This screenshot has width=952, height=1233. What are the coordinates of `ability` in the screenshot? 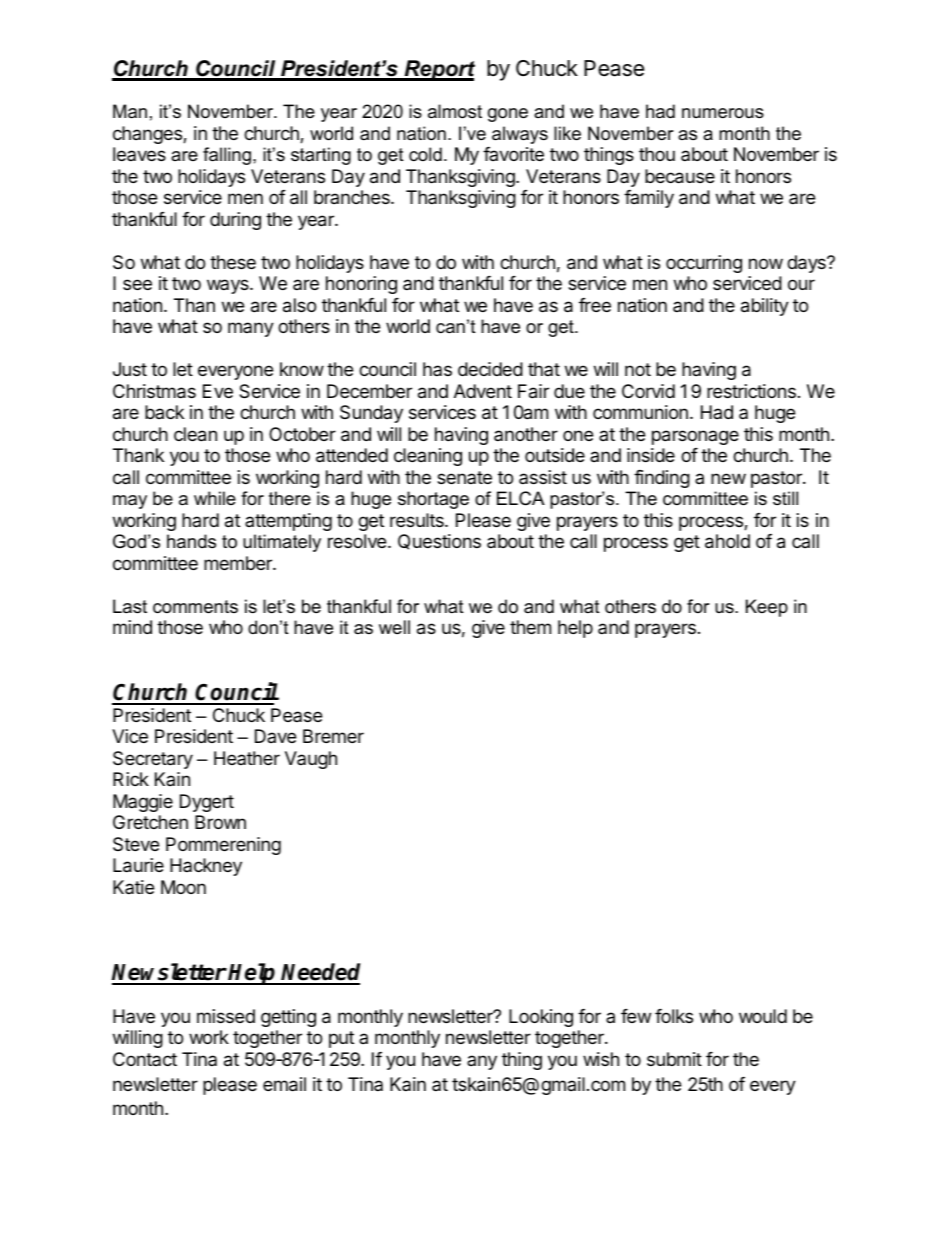 It's located at (765, 307).
